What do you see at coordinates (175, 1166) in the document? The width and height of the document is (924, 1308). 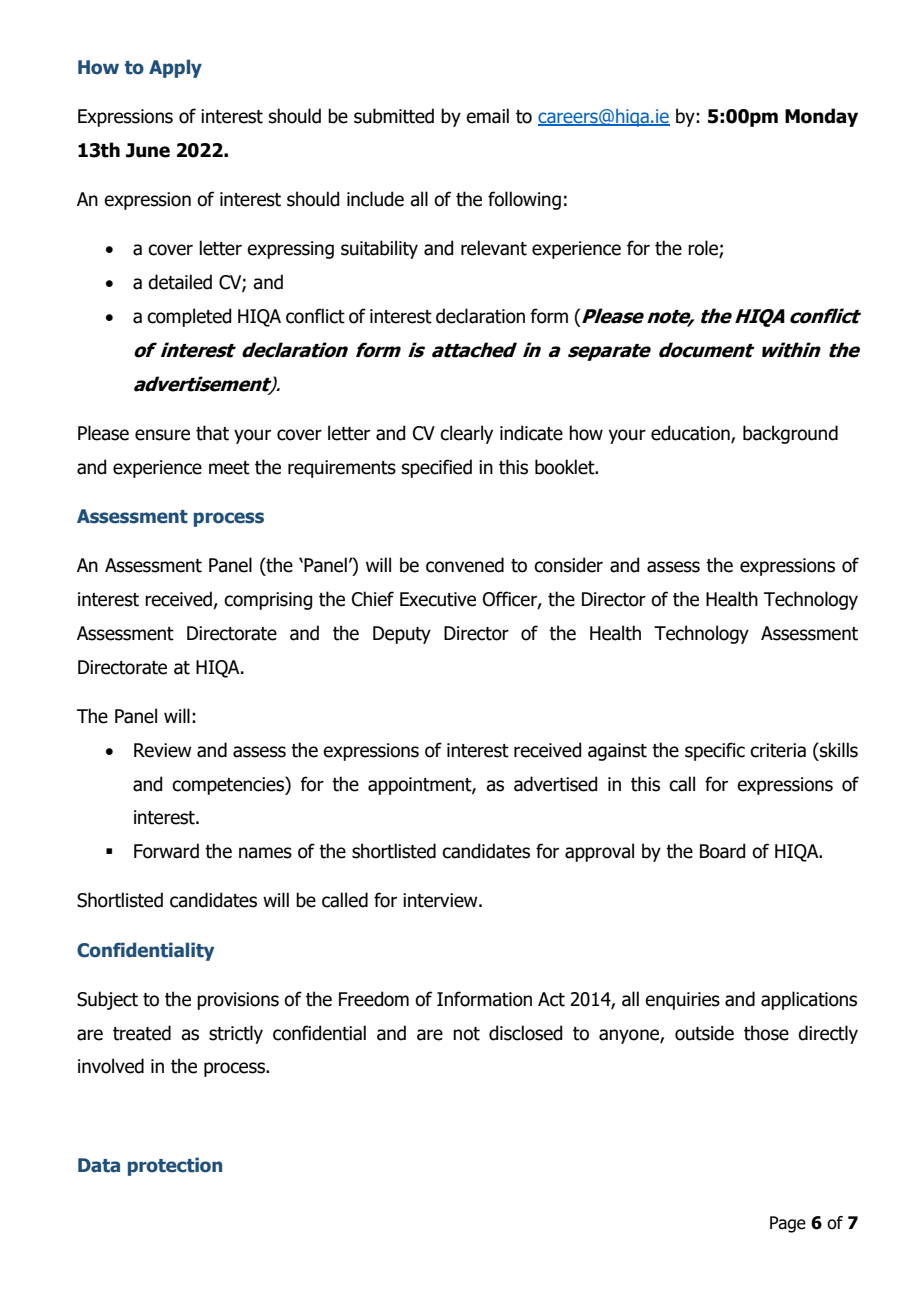 I see `protection` at bounding box center [175, 1166].
